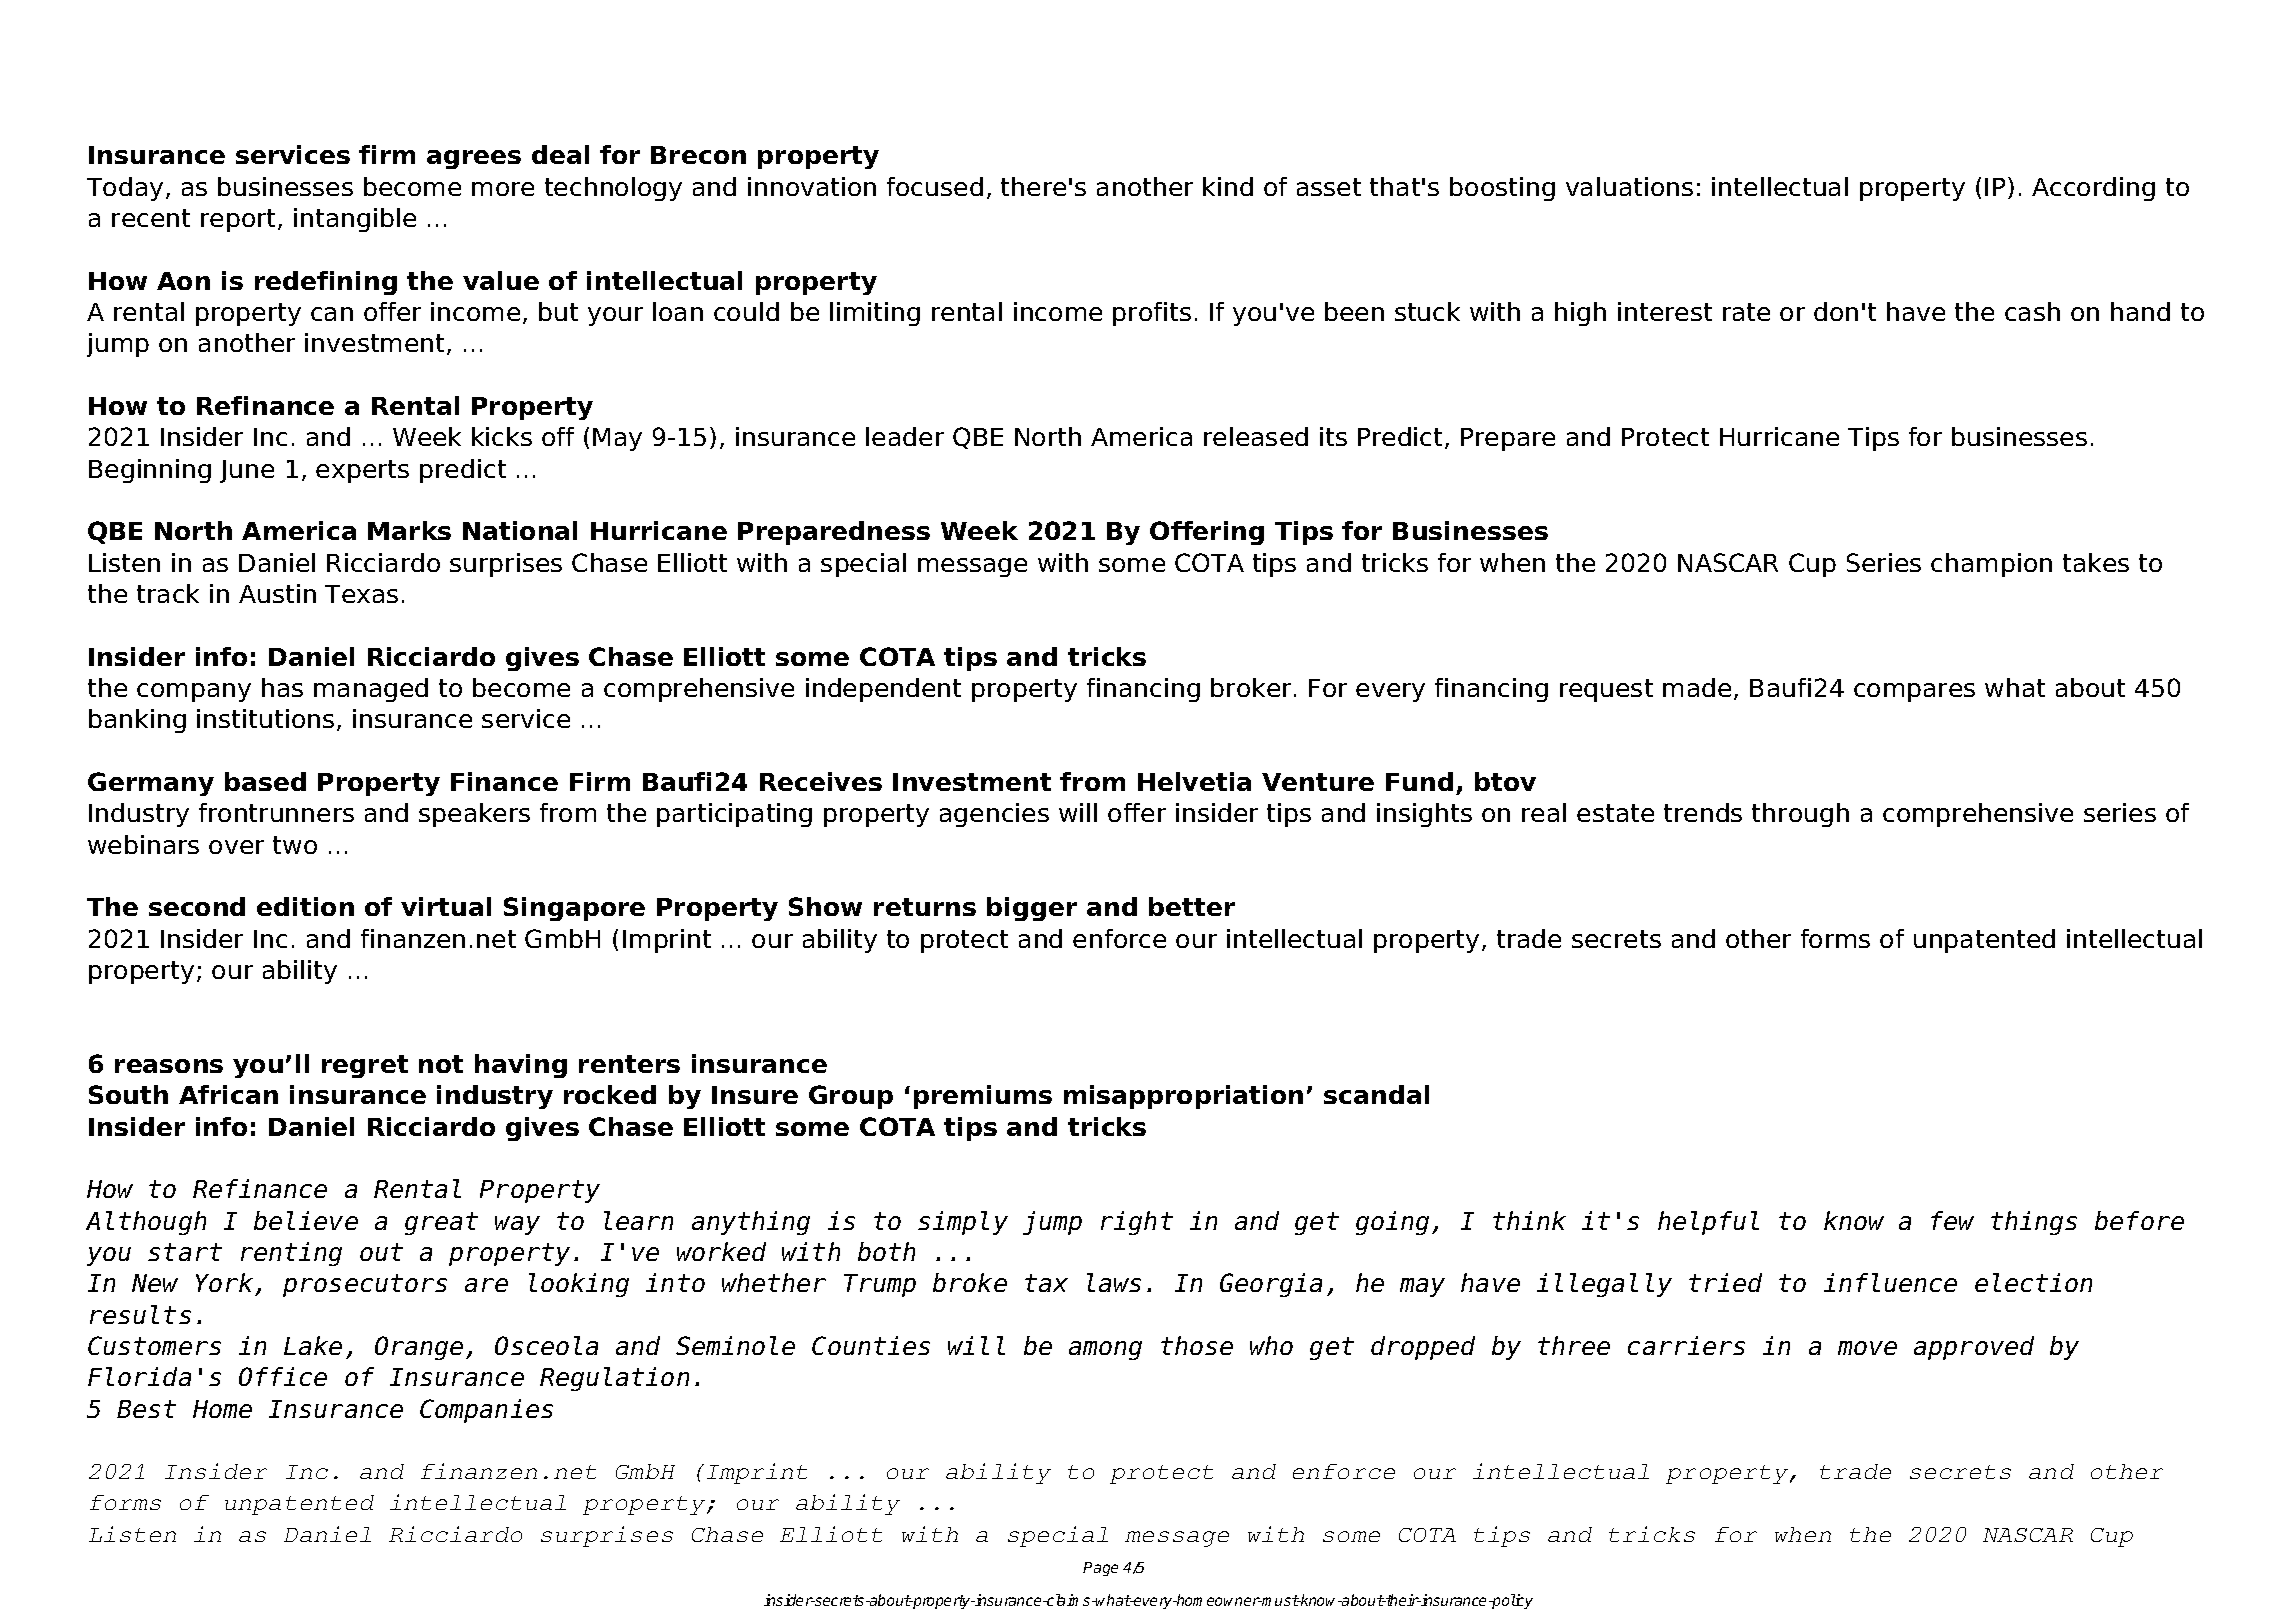  What do you see at coordinates (1991, 565) in the screenshot?
I see `champion` at bounding box center [1991, 565].
